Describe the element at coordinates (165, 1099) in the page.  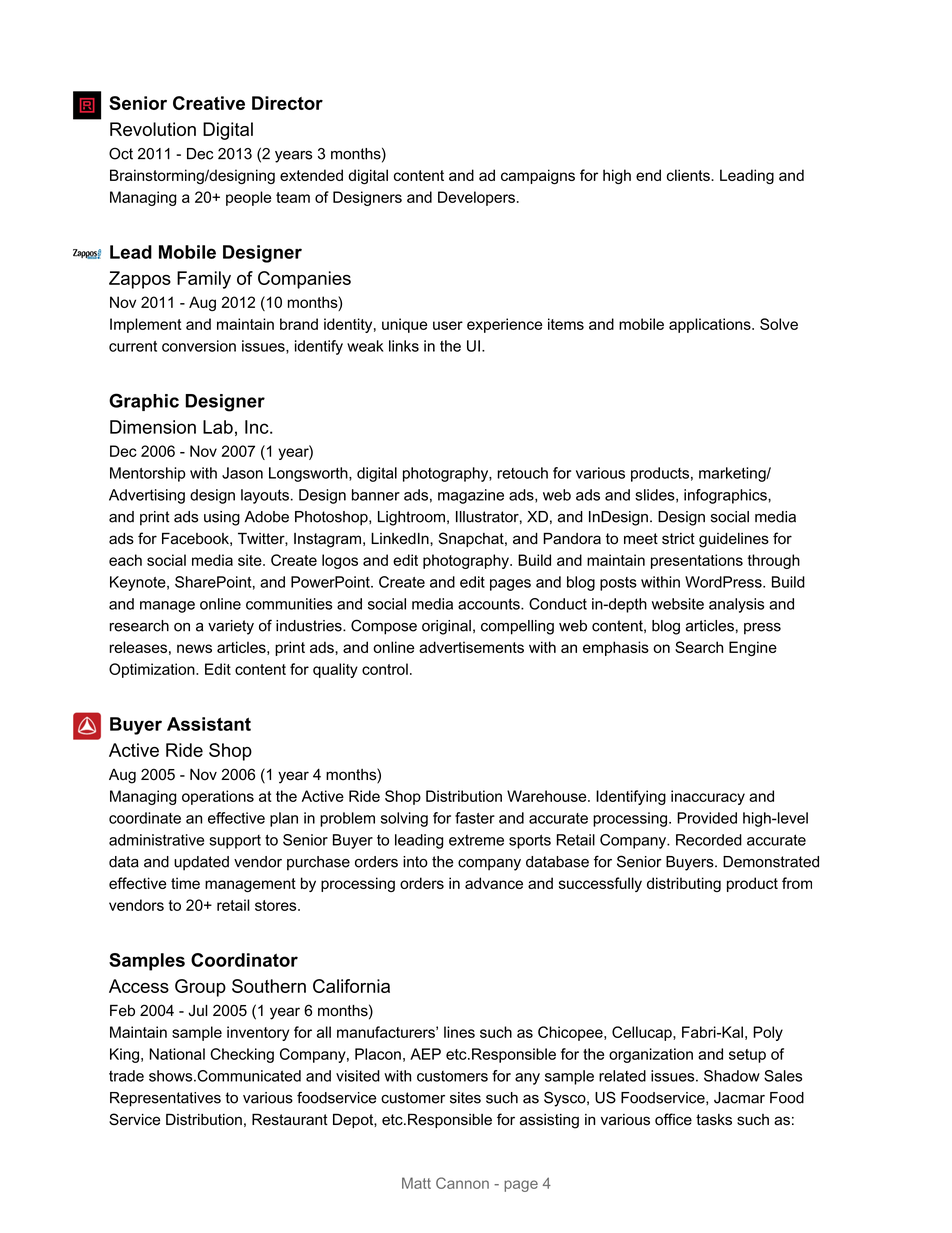
I see `Representatives` at that location.
